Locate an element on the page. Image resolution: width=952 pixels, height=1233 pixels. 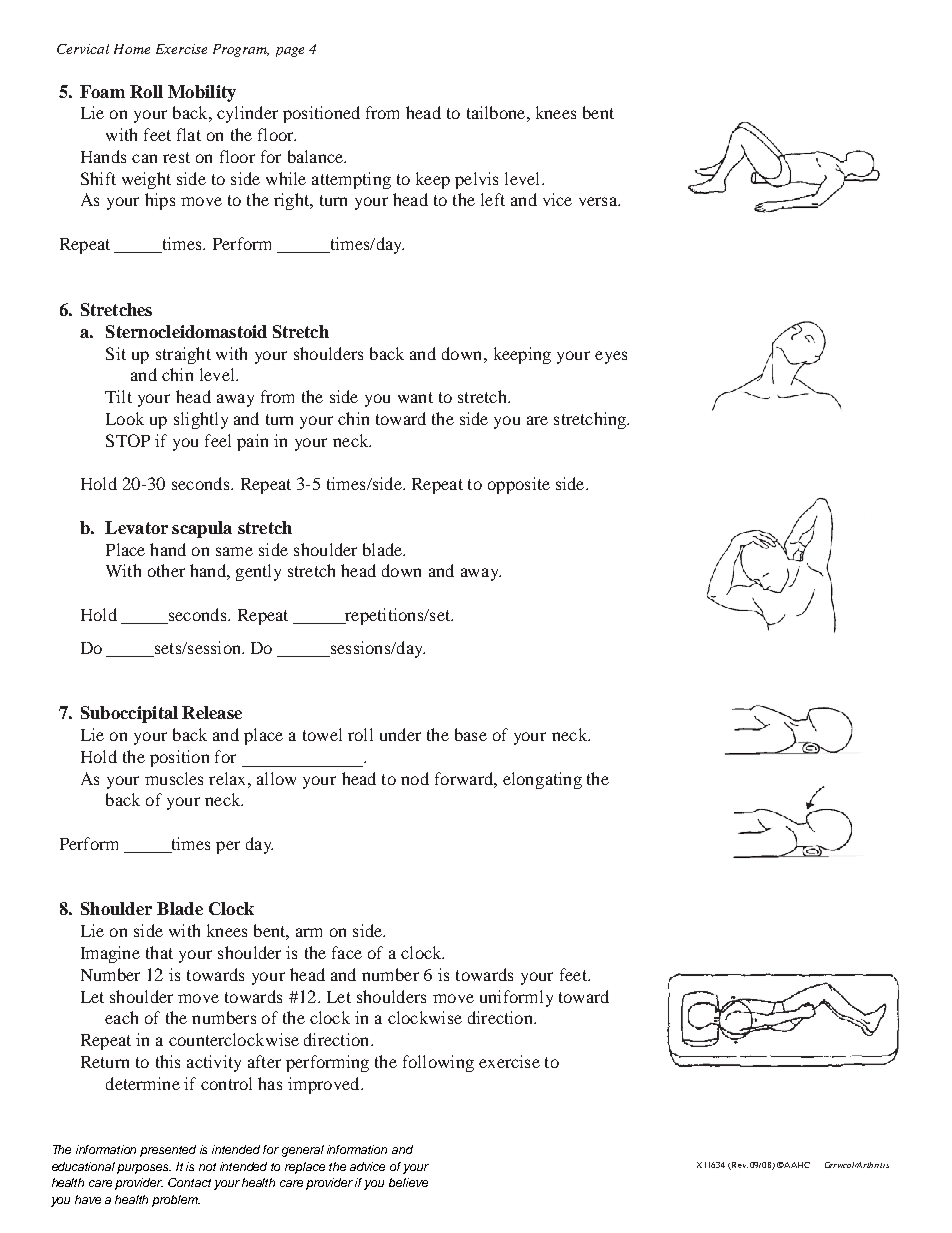
Home is located at coordinates (132, 49).
